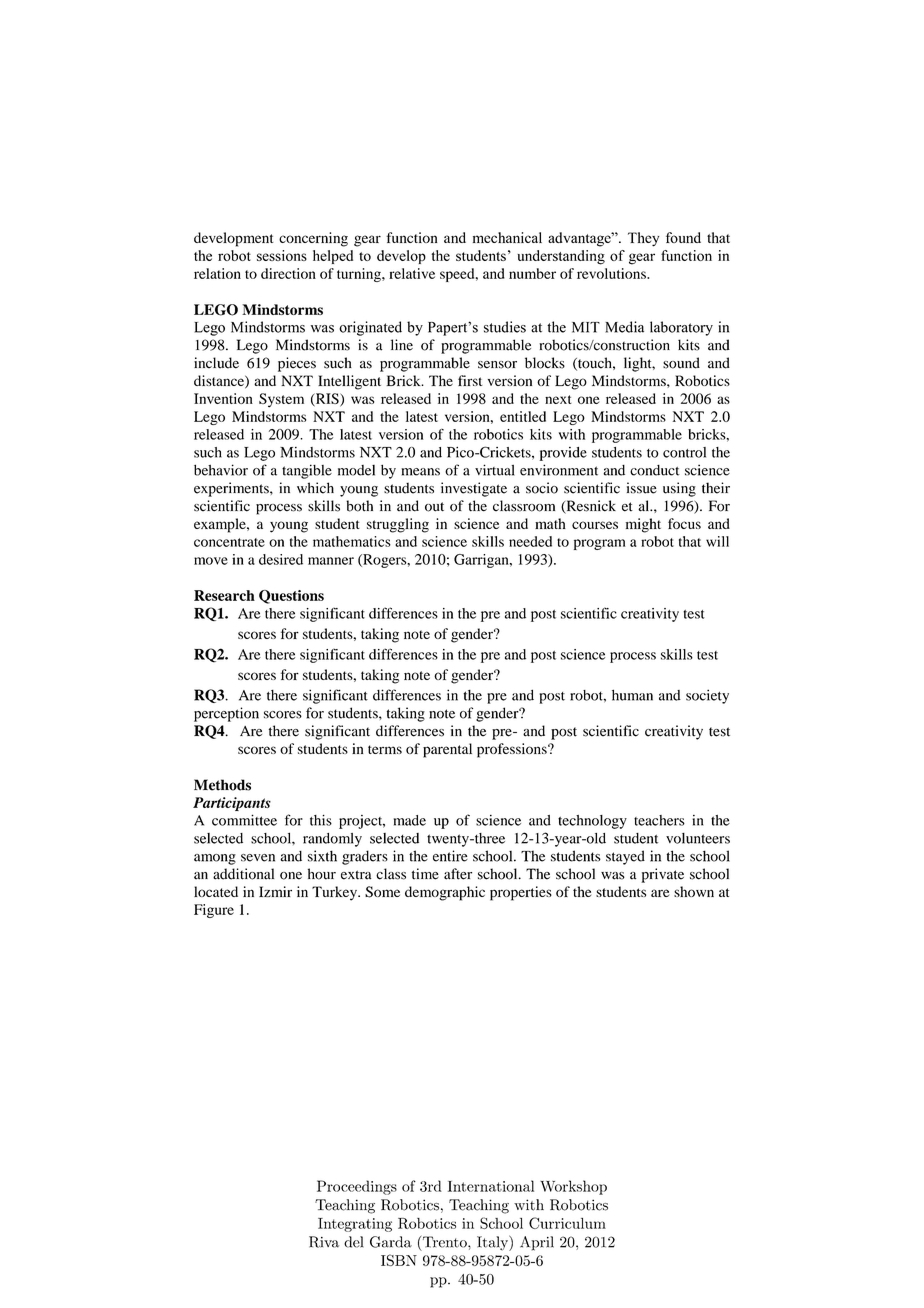  Describe the element at coordinates (530, 541) in the screenshot. I see `needed` at that location.
